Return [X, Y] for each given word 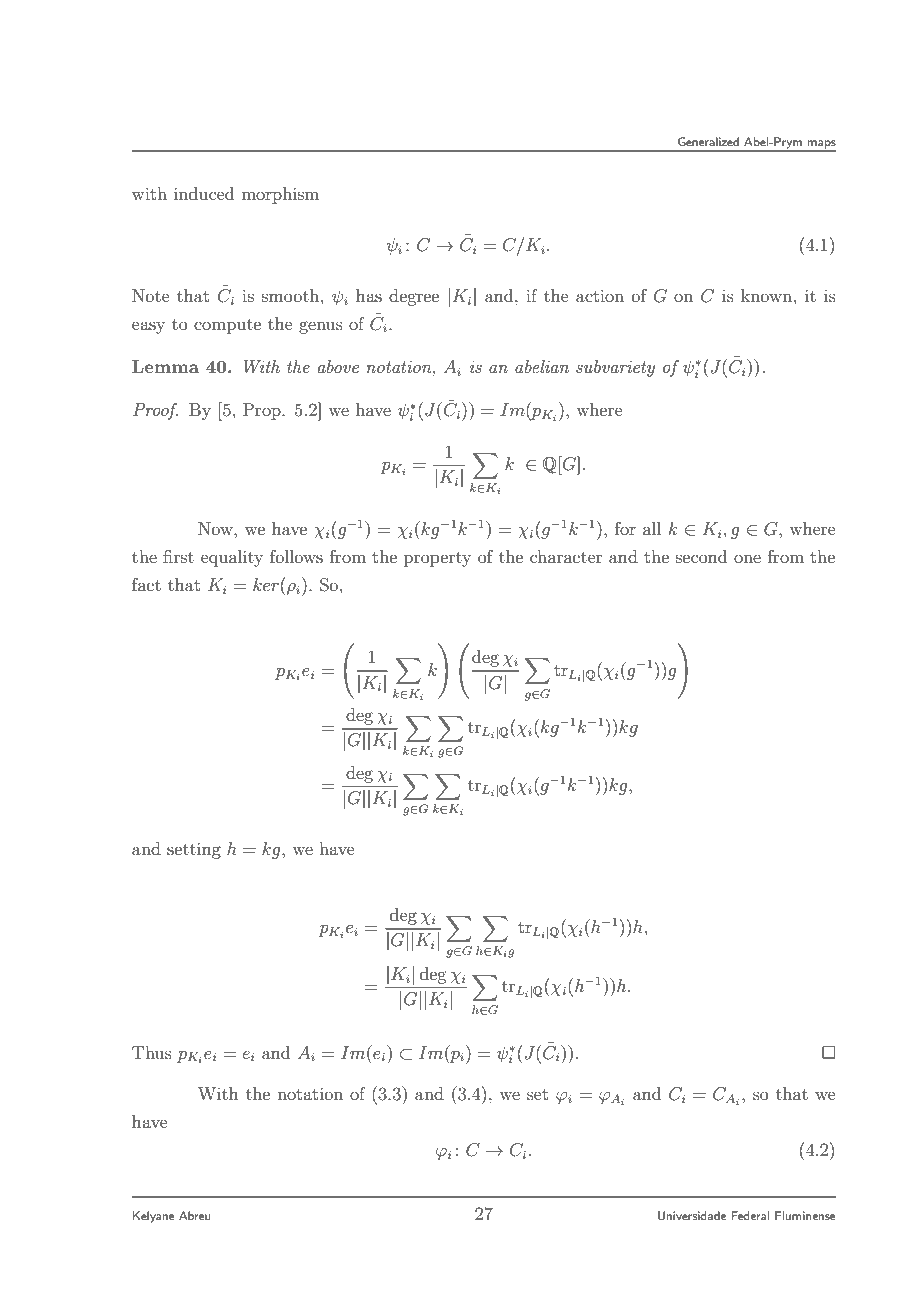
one [747, 558]
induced [204, 193]
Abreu [195, 1215]
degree [414, 297]
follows [296, 556]
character [566, 556]
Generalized [708, 141]
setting [194, 850]
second [701, 556]
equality [232, 558]
